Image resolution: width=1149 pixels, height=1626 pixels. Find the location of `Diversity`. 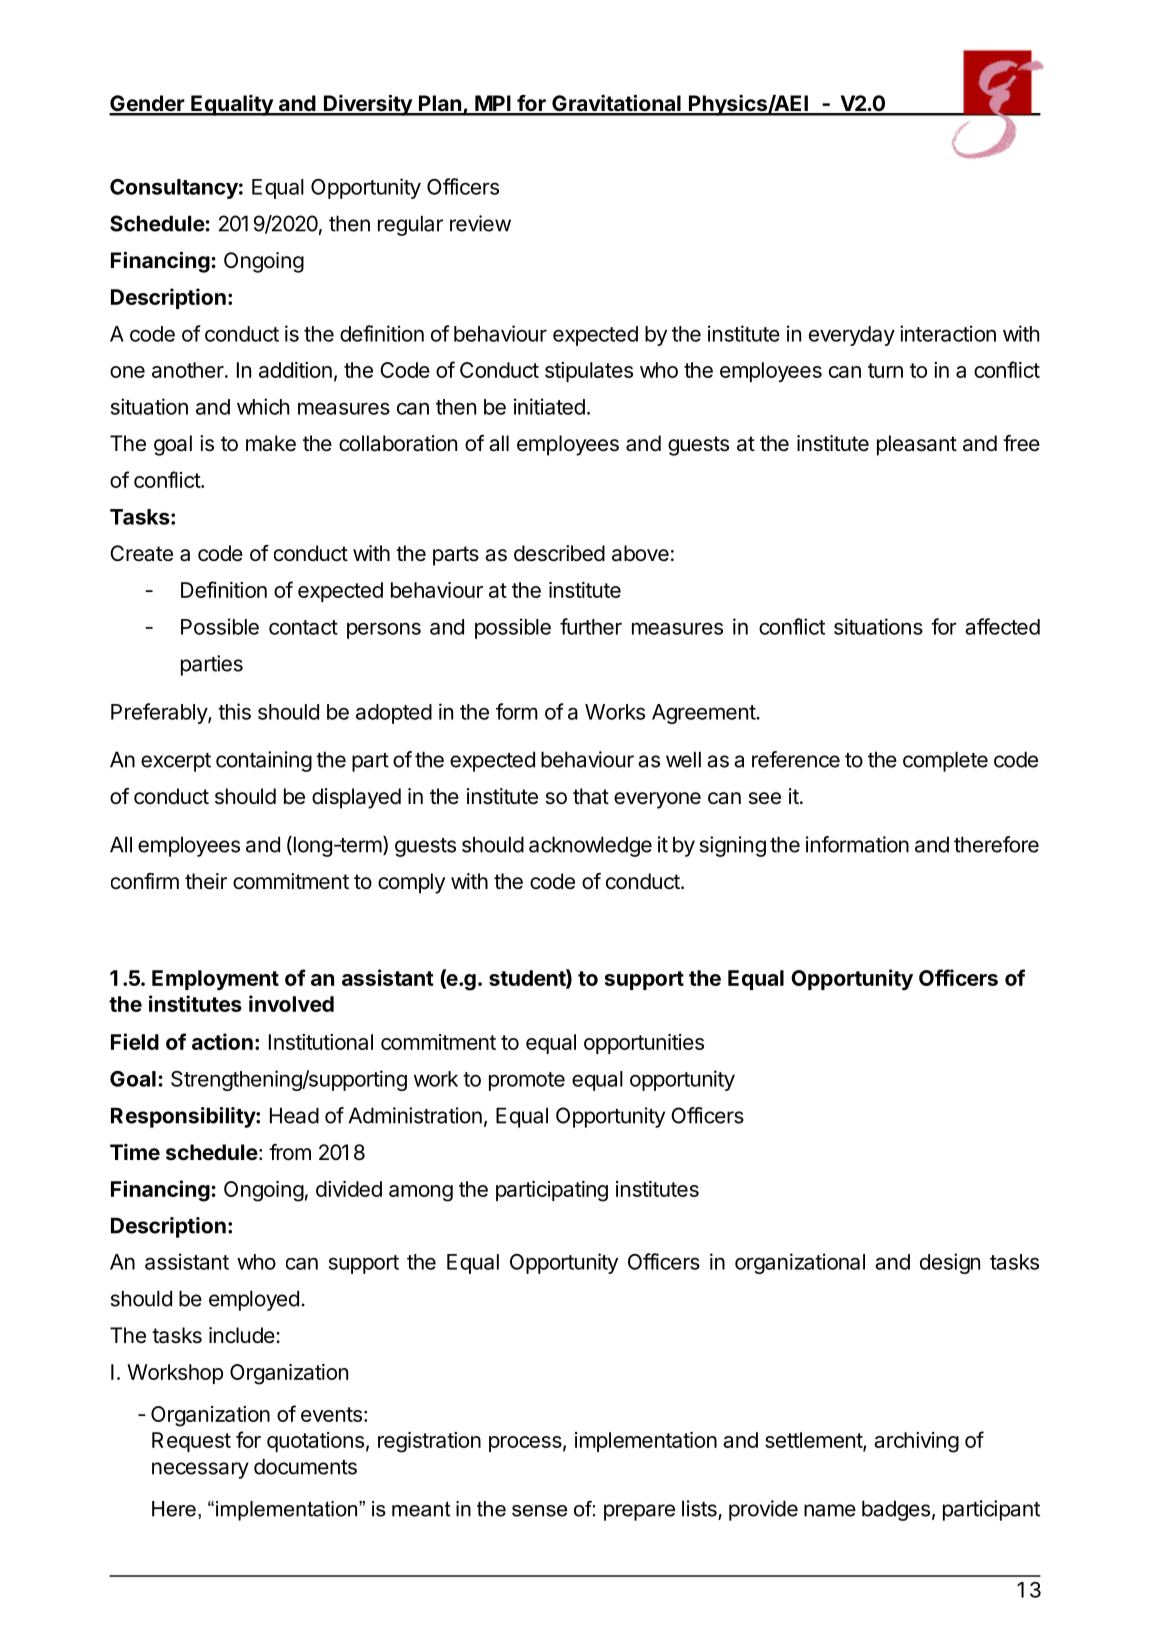

Diversity is located at coordinates (368, 105).
